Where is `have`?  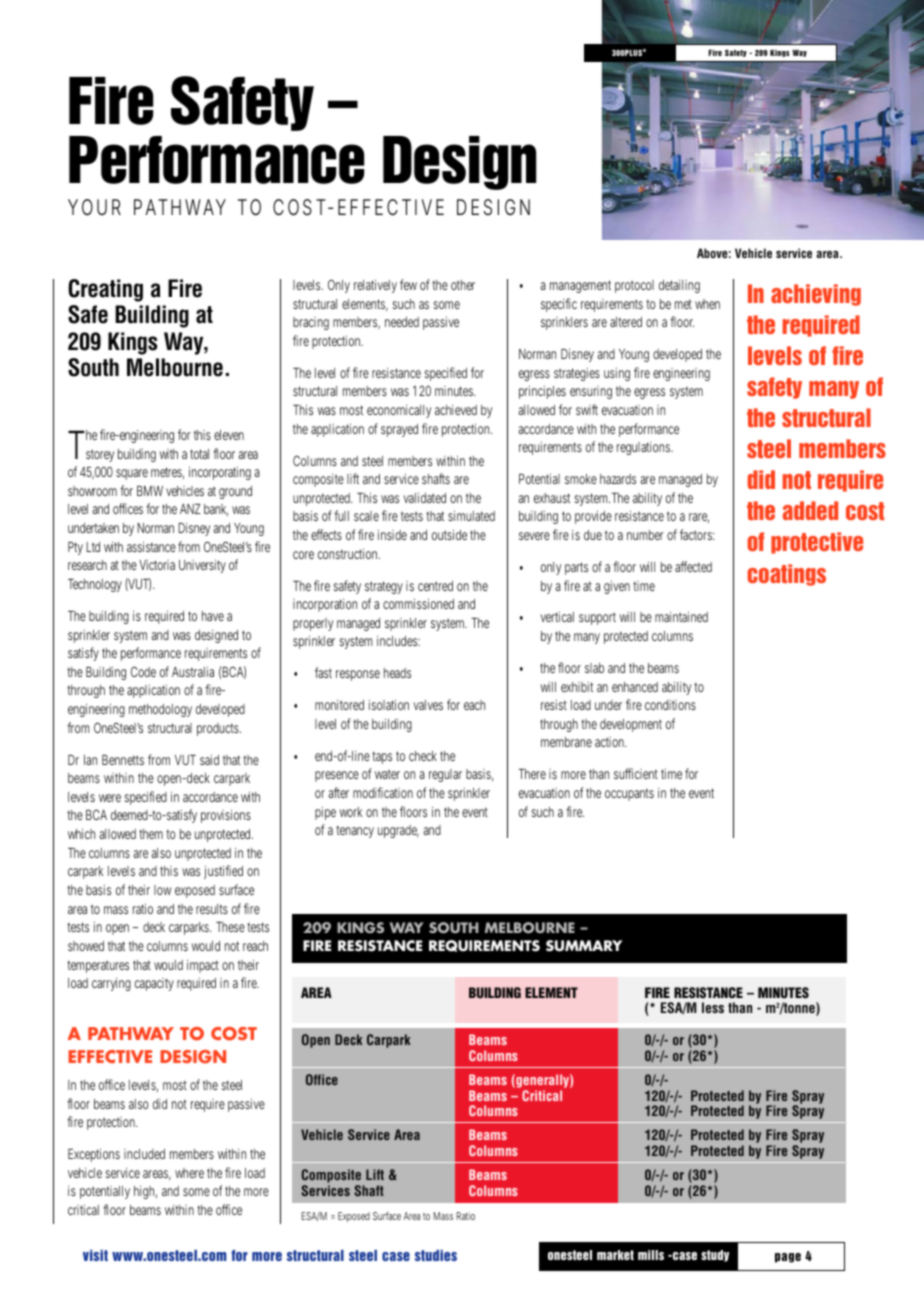
have is located at coordinates (213, 616).
